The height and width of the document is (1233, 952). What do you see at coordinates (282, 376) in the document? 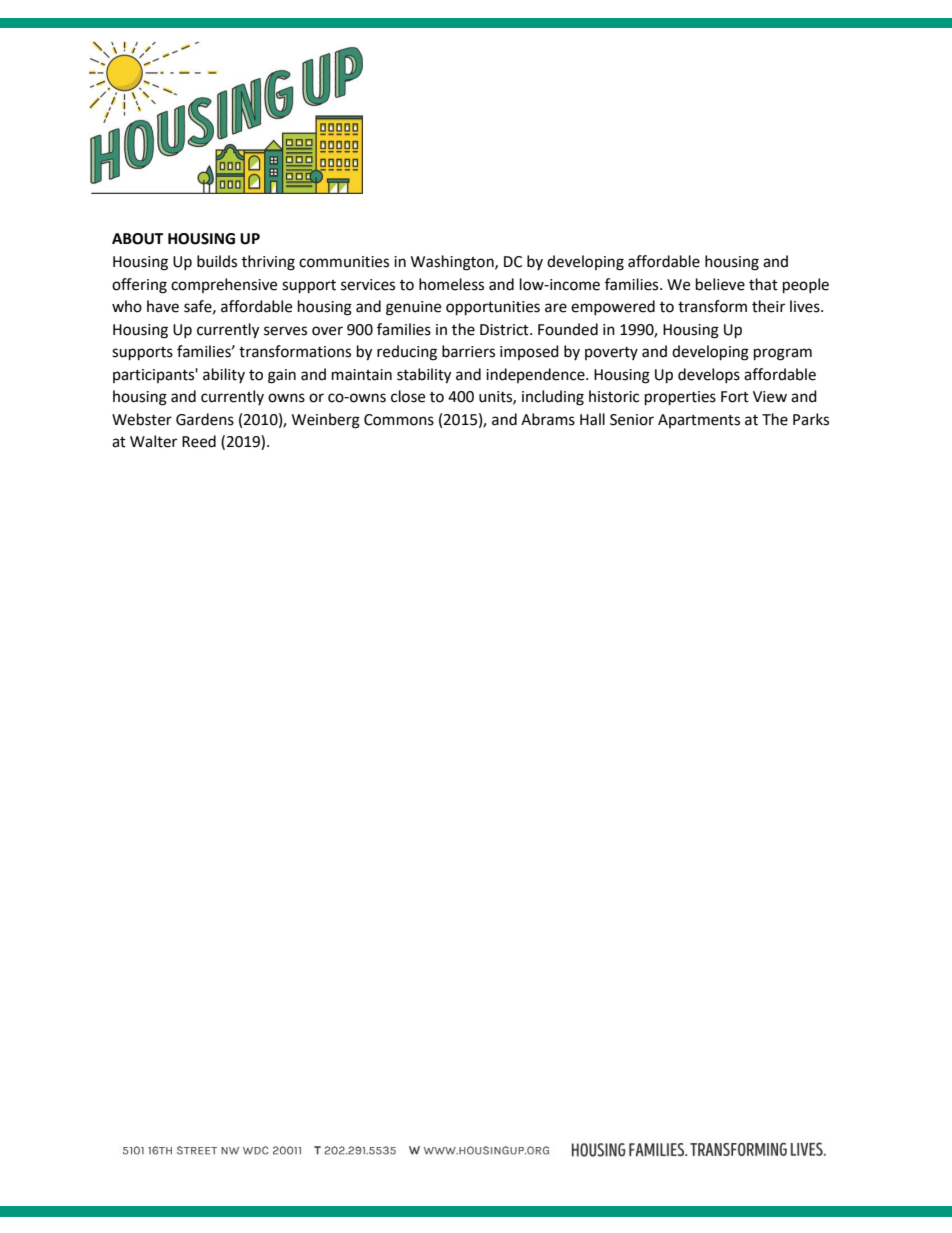
I see `gain` at bounding box center [282, 376].
